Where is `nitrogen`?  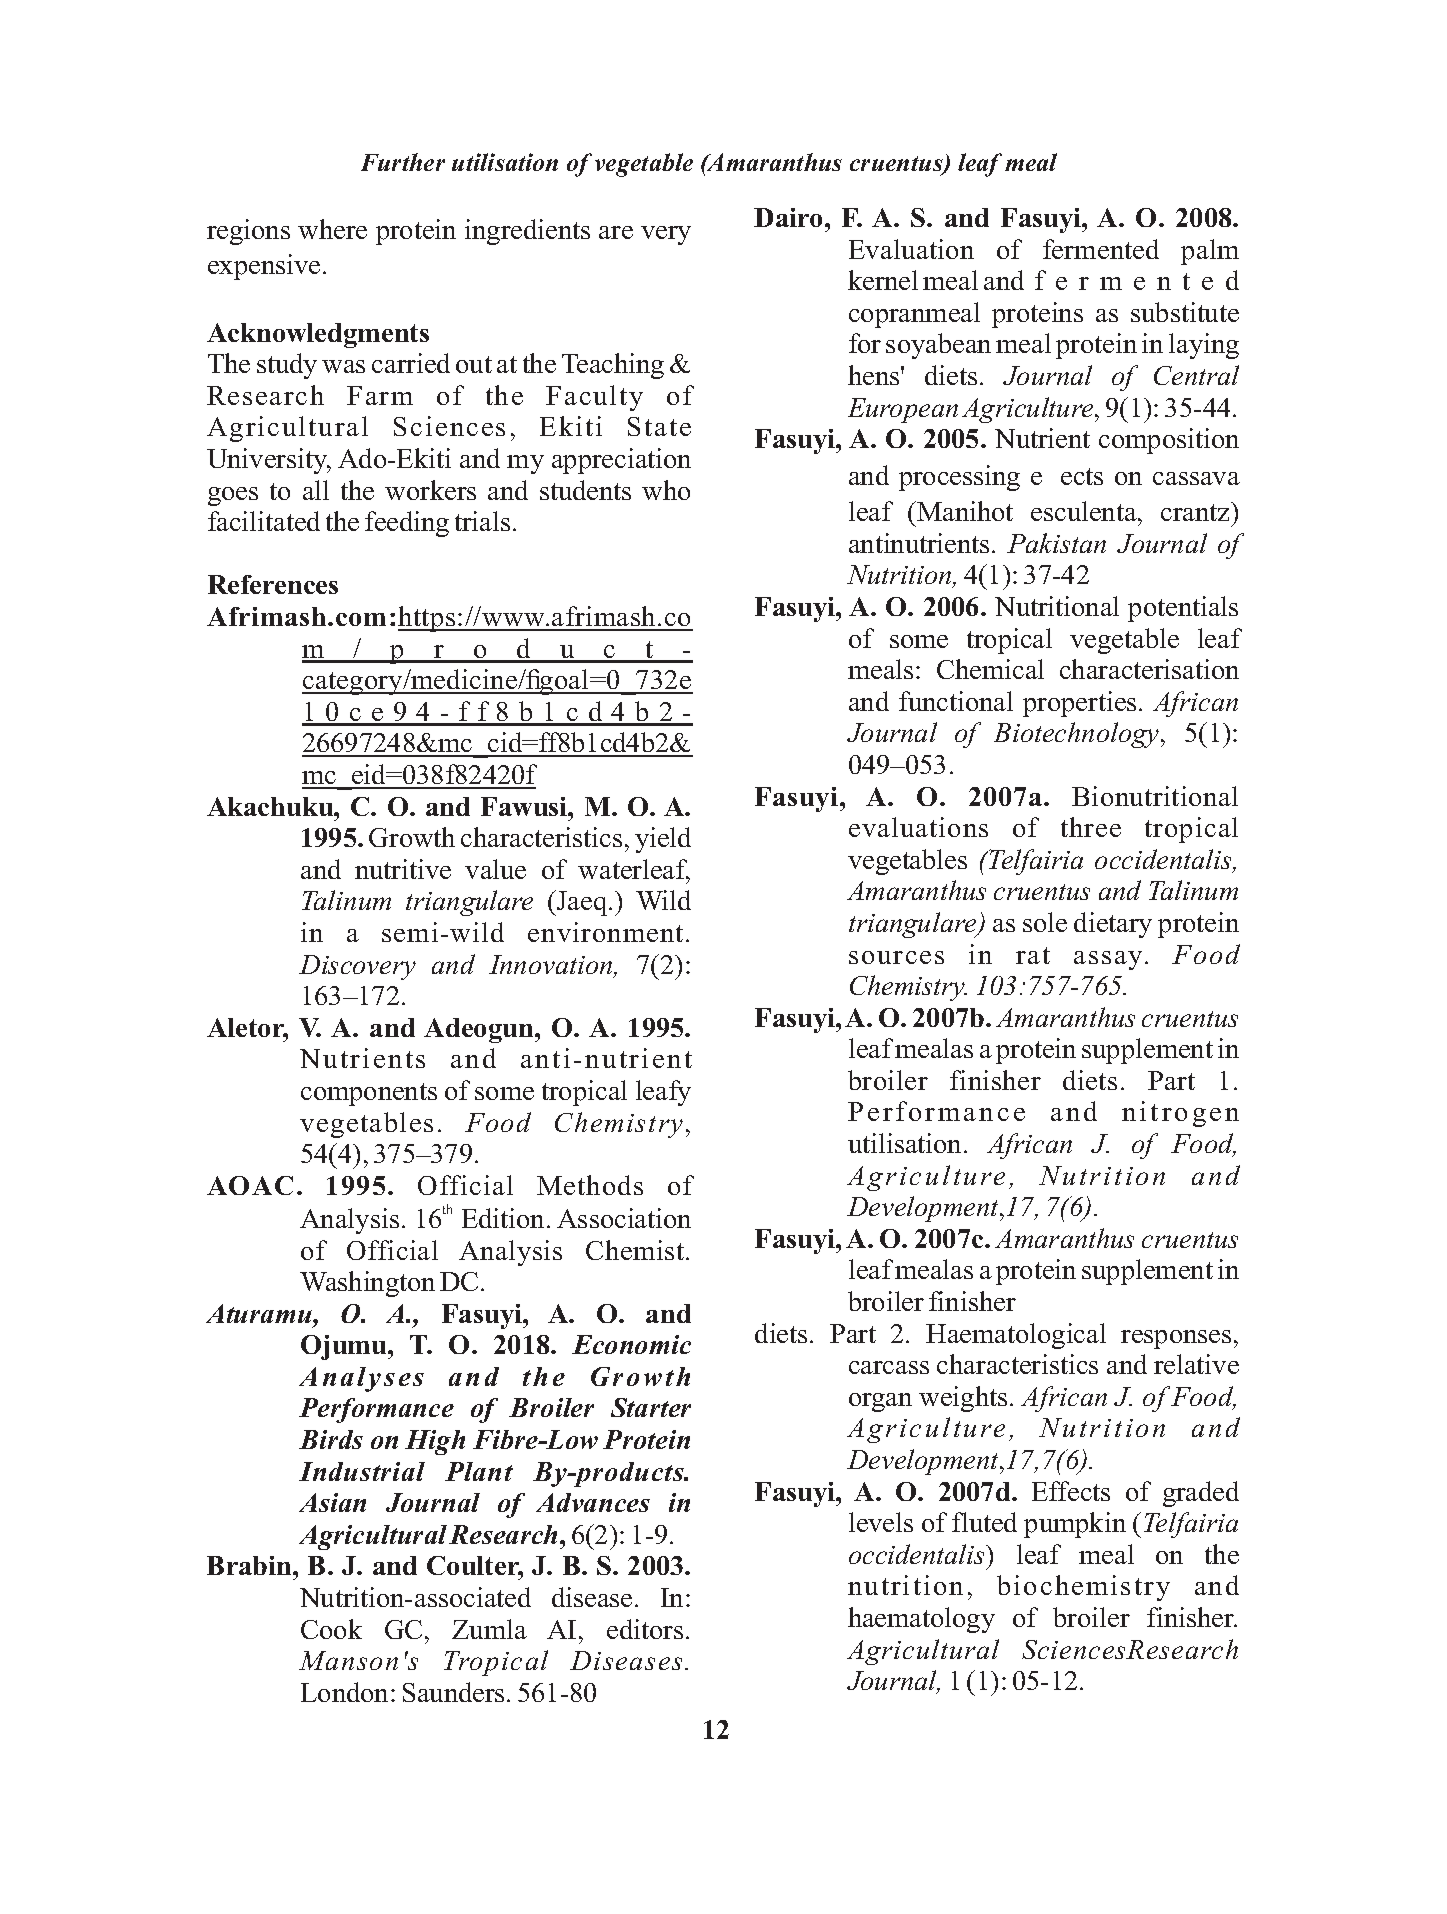 nitrogen is located at coordinates (1180, 1114).
